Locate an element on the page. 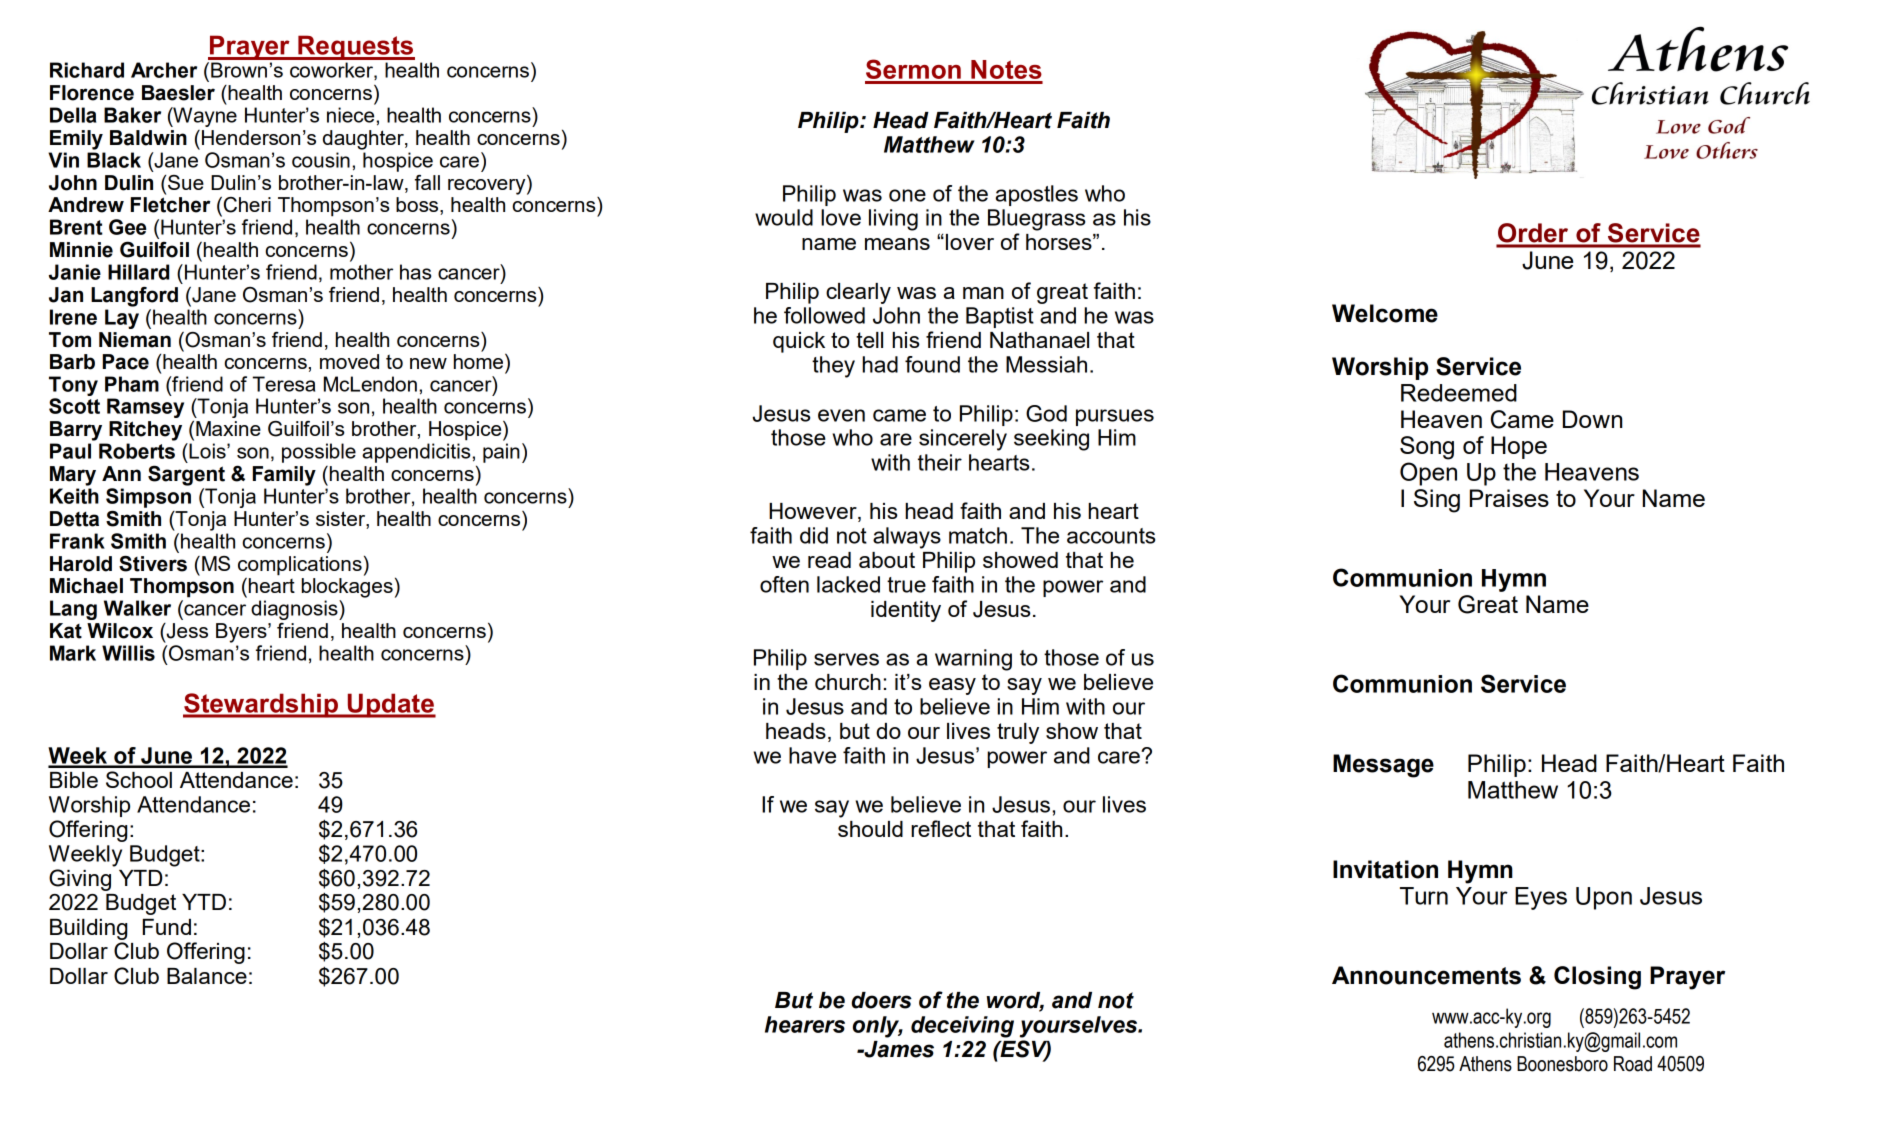  read is located at coordinates (829, 560).
